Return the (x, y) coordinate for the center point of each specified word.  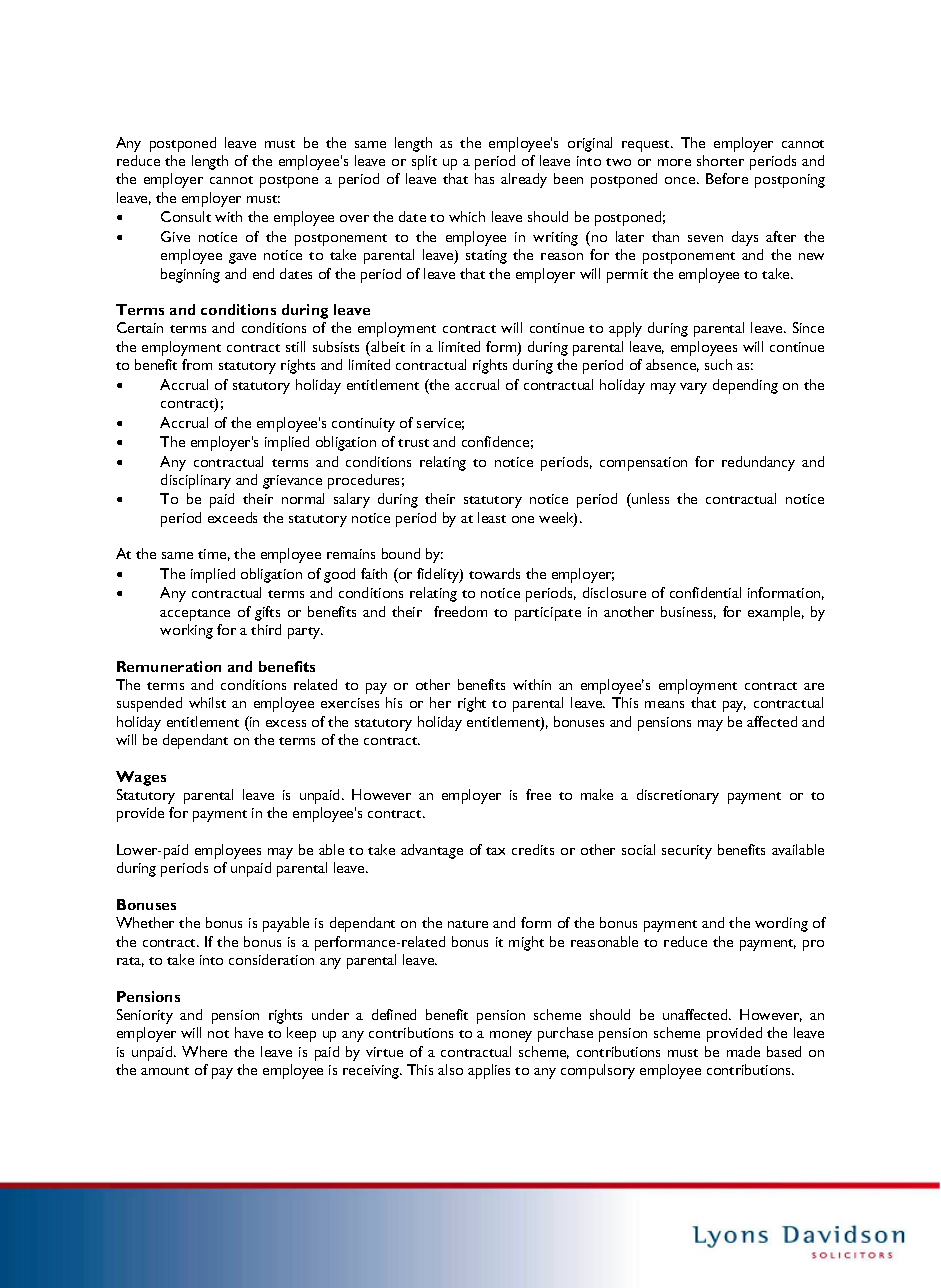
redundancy (758, 463)
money (511, 1036)
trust (413, 443)
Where (204, 1051)
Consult (186, 216)
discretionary (678, 796)
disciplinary (196, 481)
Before (727, 178)
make (597, 794)
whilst (207, 702)
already (524, 180)
